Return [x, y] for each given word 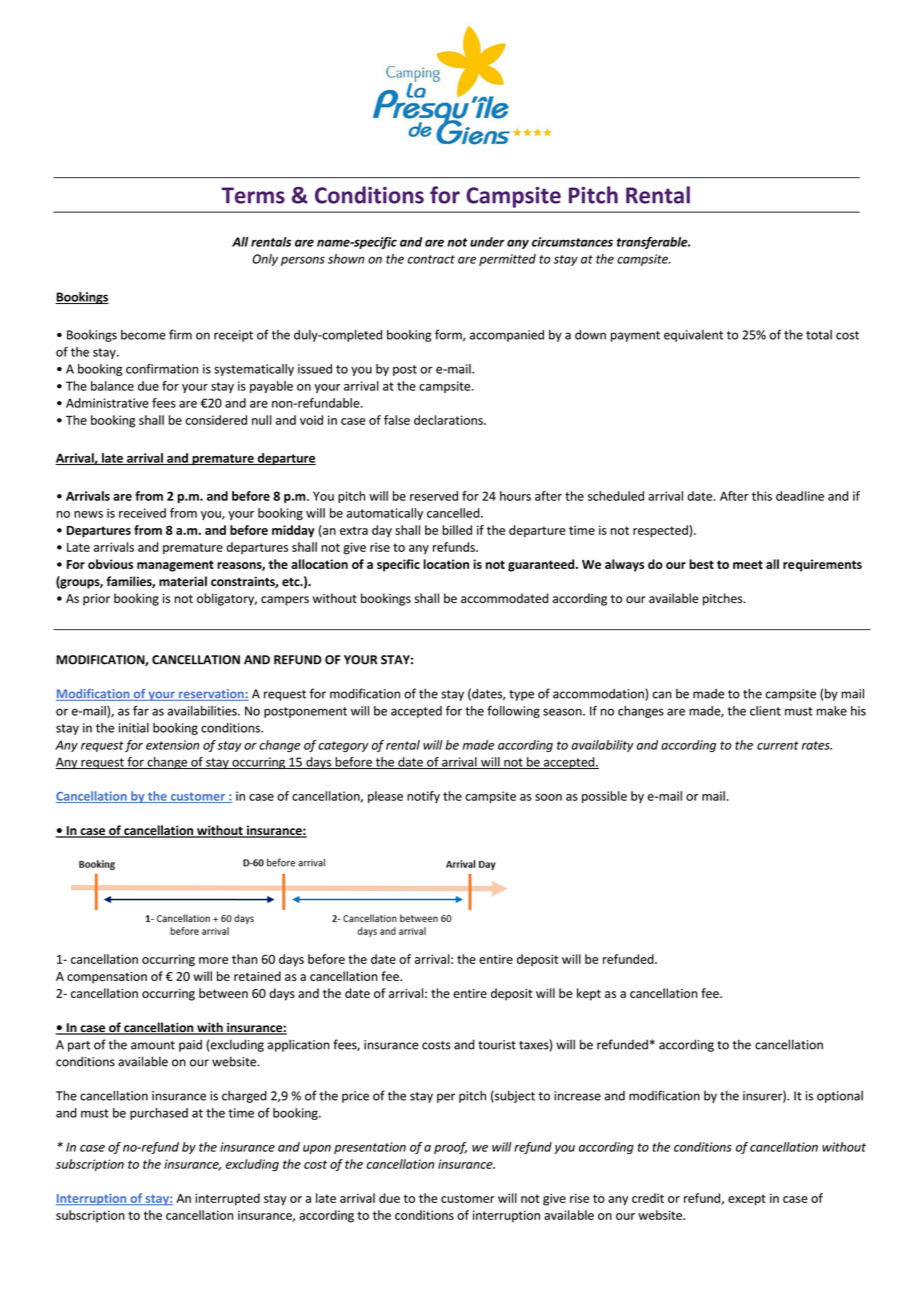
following [513, 711]
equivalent [693, 336]
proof [450, 1148]
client [765, 711]
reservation [211, 695]
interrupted [227, 1199]
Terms [253, 195]
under [487, 242]
